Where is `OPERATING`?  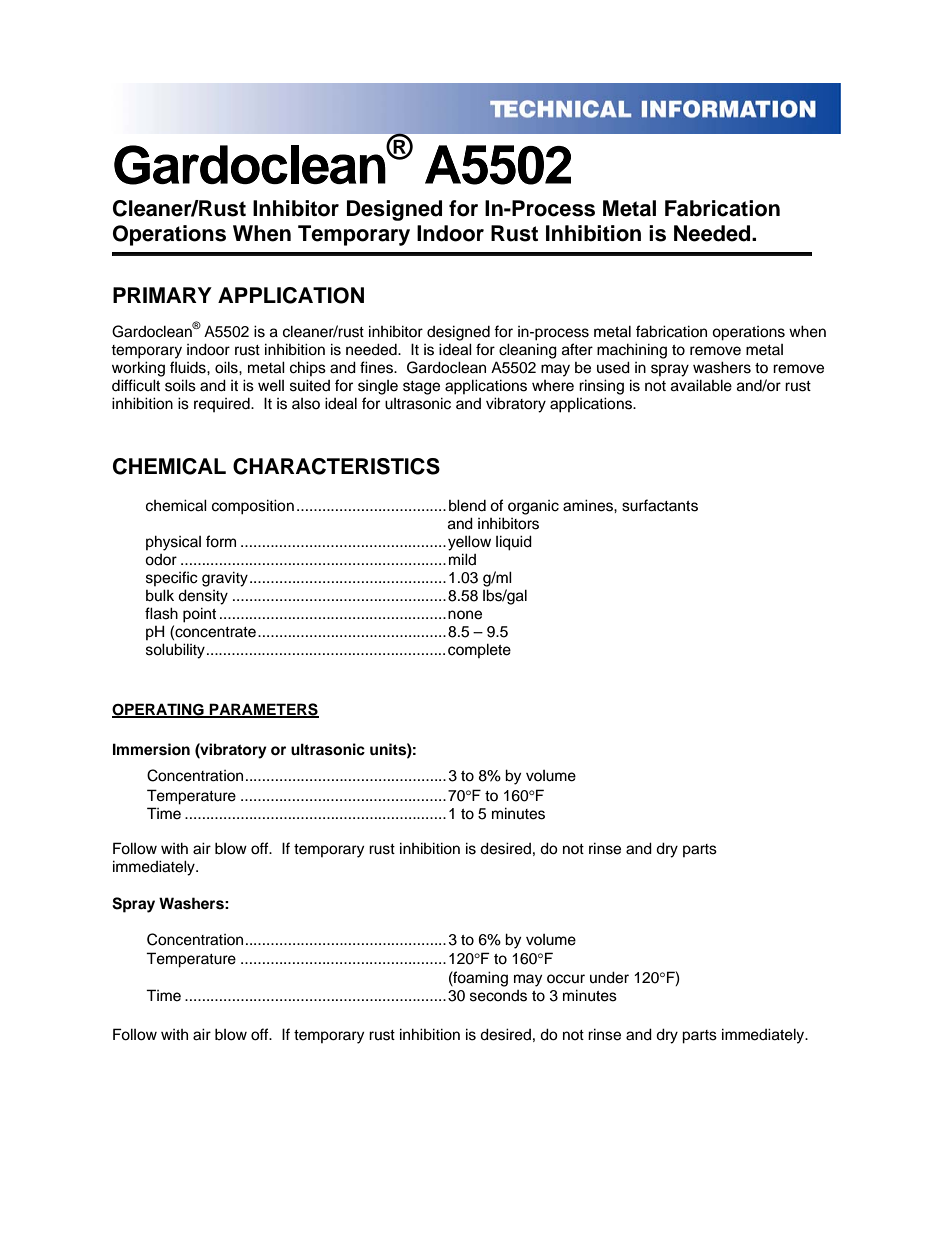 OPERATING is located at coordinates (159, 710).
